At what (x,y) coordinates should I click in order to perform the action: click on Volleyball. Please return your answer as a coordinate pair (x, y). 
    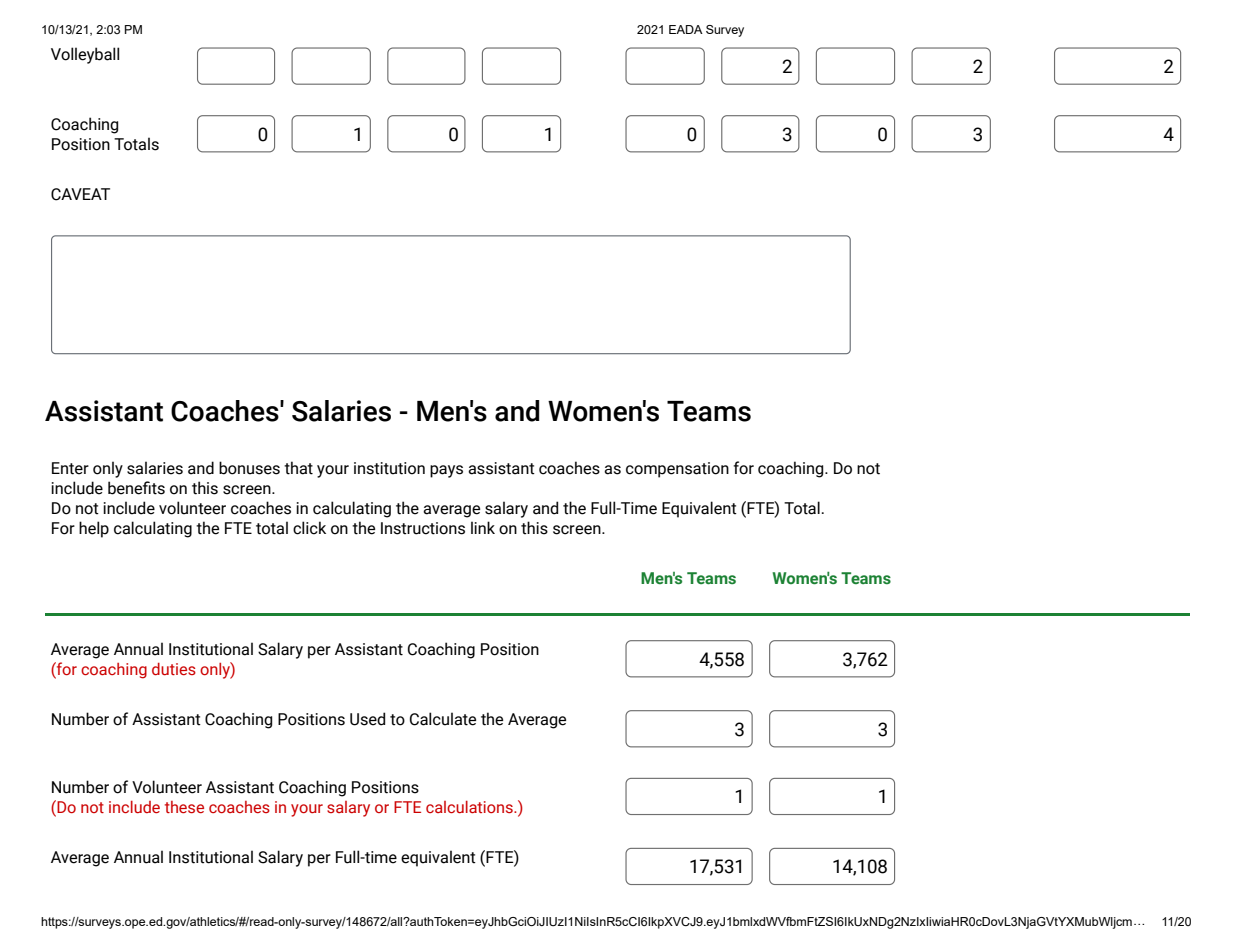
    Looking at the image, I should click on (85, 55).
